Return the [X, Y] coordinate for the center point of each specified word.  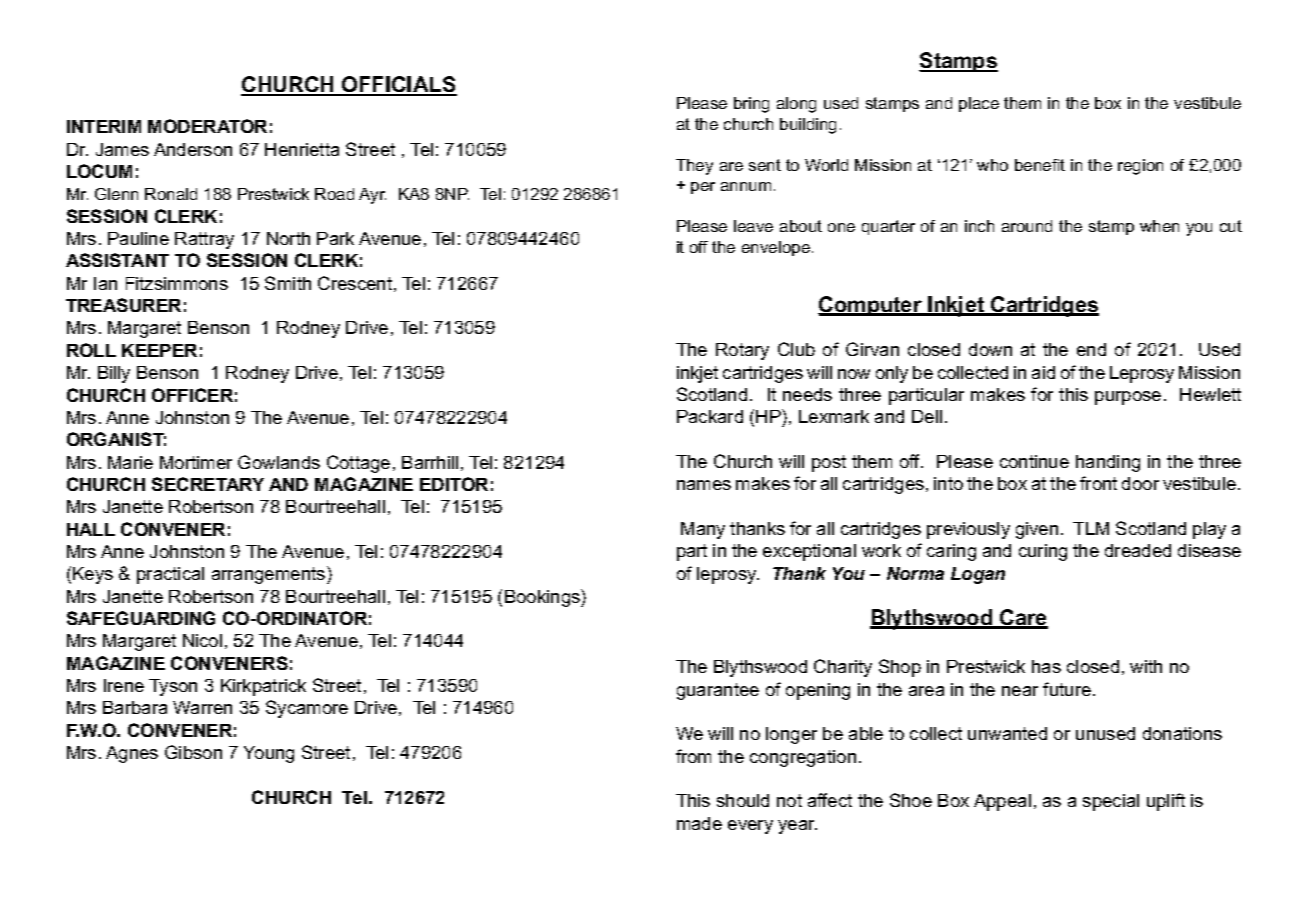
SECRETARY [208, 484]
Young [269, 754]
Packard [710, 416]
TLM [1091, 528]
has [1046, 666]
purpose [1128, 398]
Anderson [193, 149]
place [979, 104]
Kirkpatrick [263, 687]
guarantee [718, 691]
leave [753, 226]
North [288, 238]
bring [751, 105]
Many [703, 530]
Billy [114, 374]
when [1159, 226]
